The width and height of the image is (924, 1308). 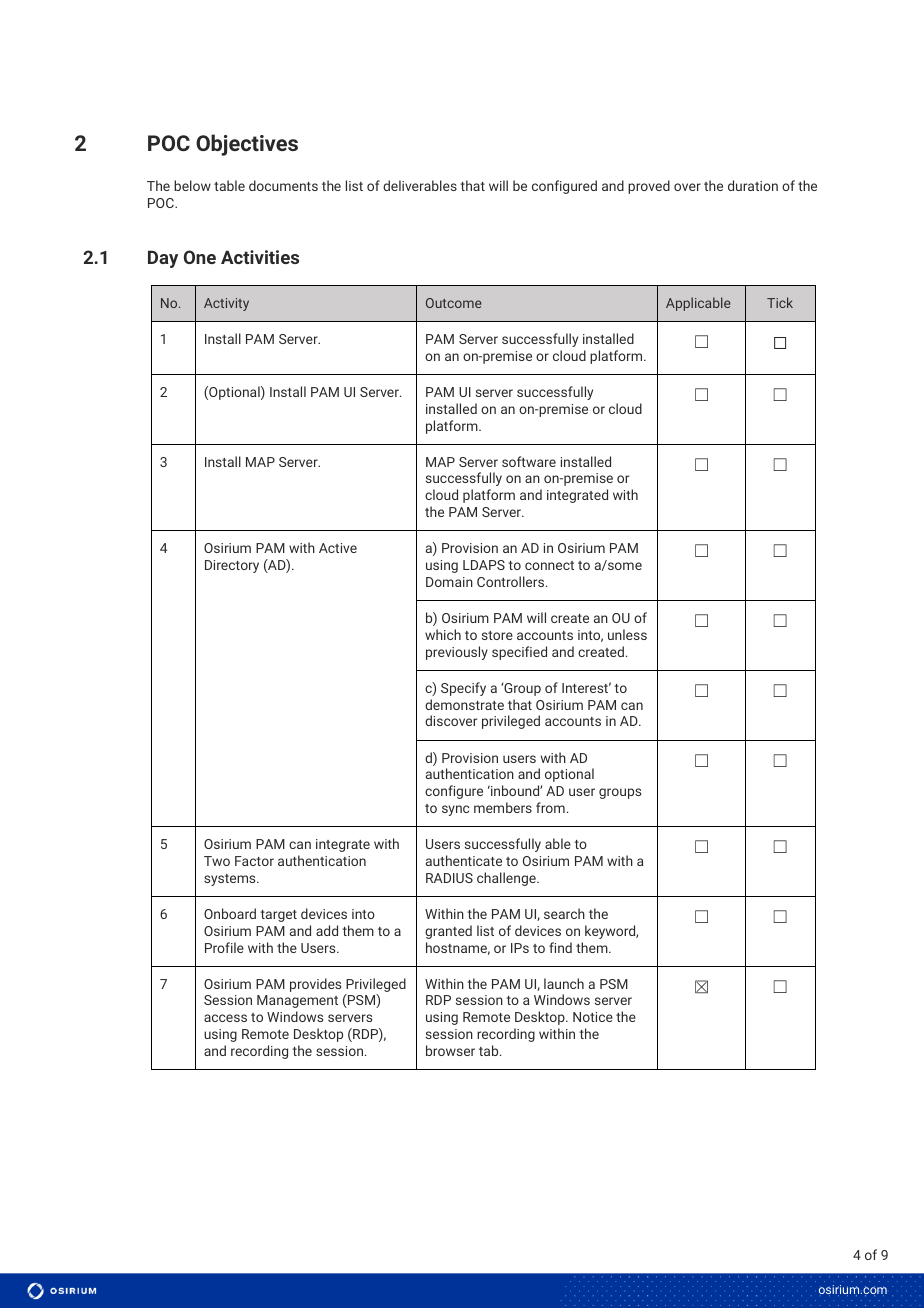 What do you see at coordinates (449, 582) in the image?
I see `Domain` at bounding box center [449, 582].
